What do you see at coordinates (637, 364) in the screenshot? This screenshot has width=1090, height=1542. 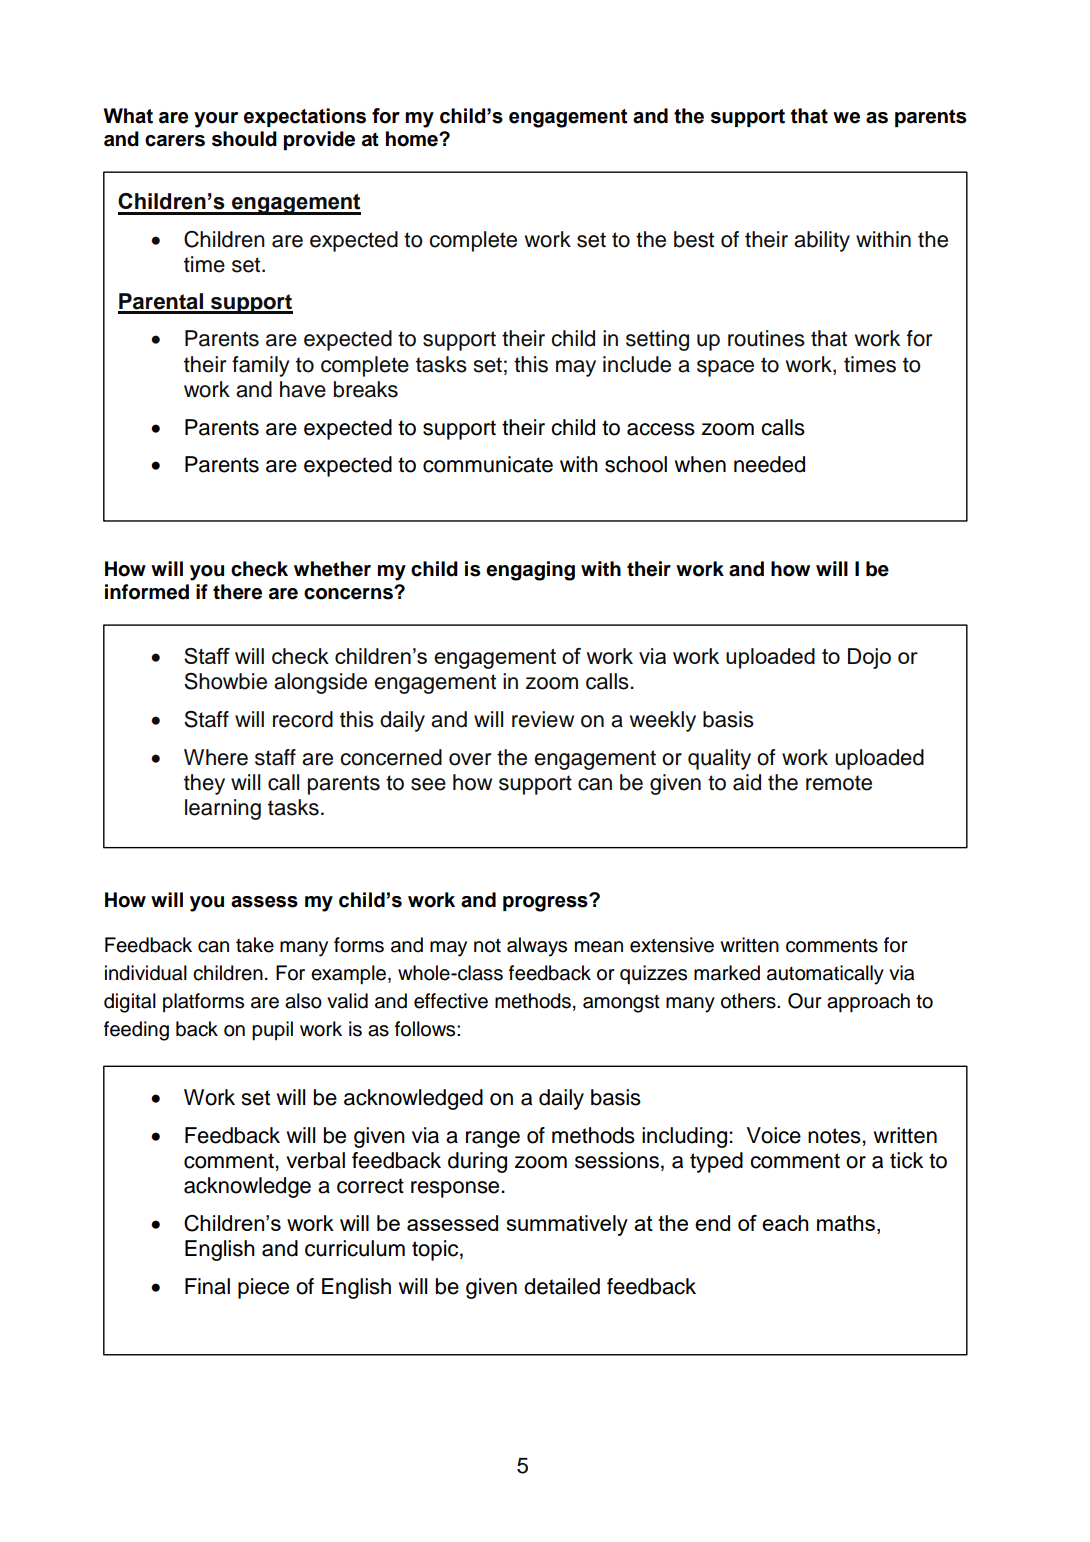 I see `include` at bounding box center [637, 364].
